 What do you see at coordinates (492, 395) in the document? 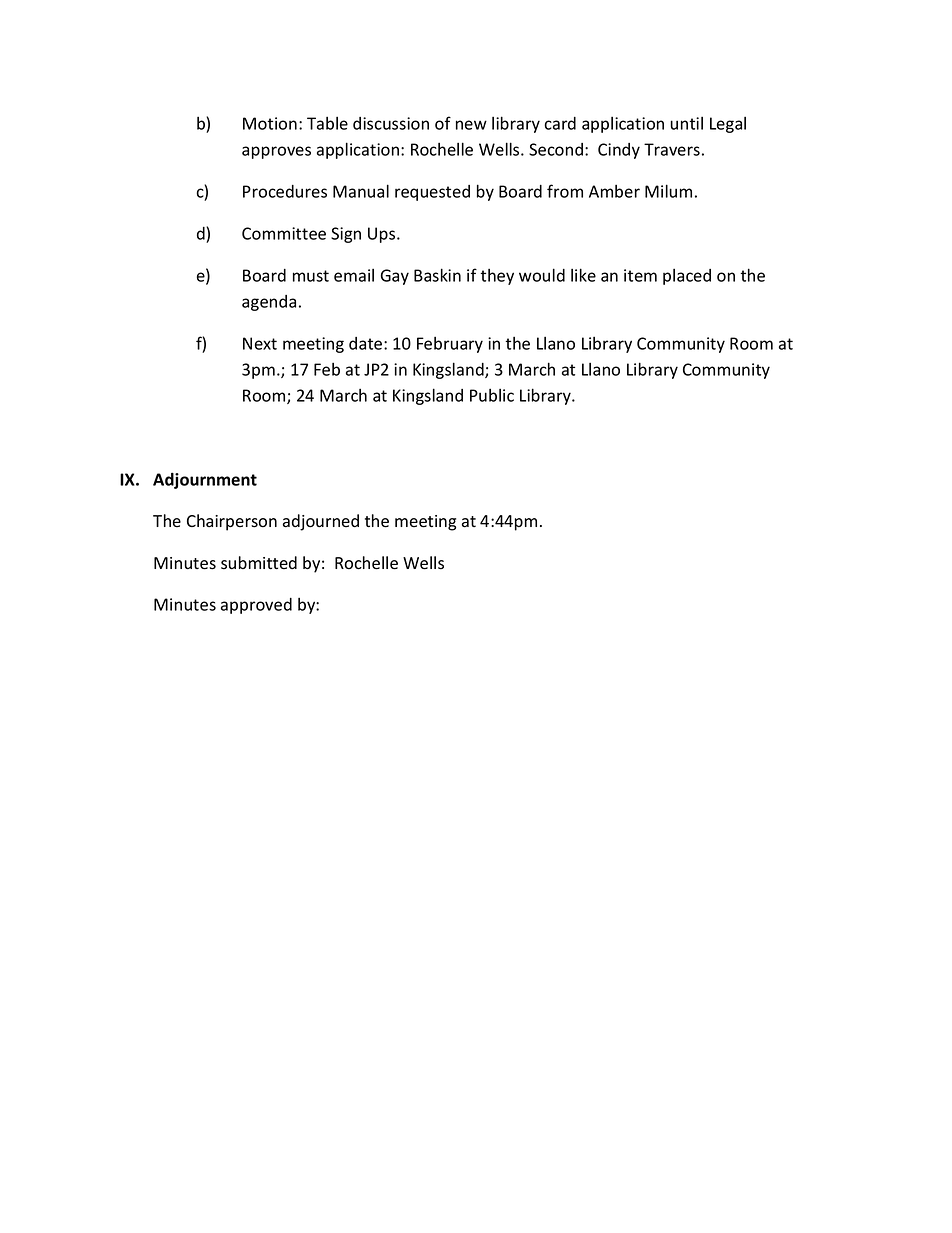
I see `Public` at bounding box center [492, 395].
